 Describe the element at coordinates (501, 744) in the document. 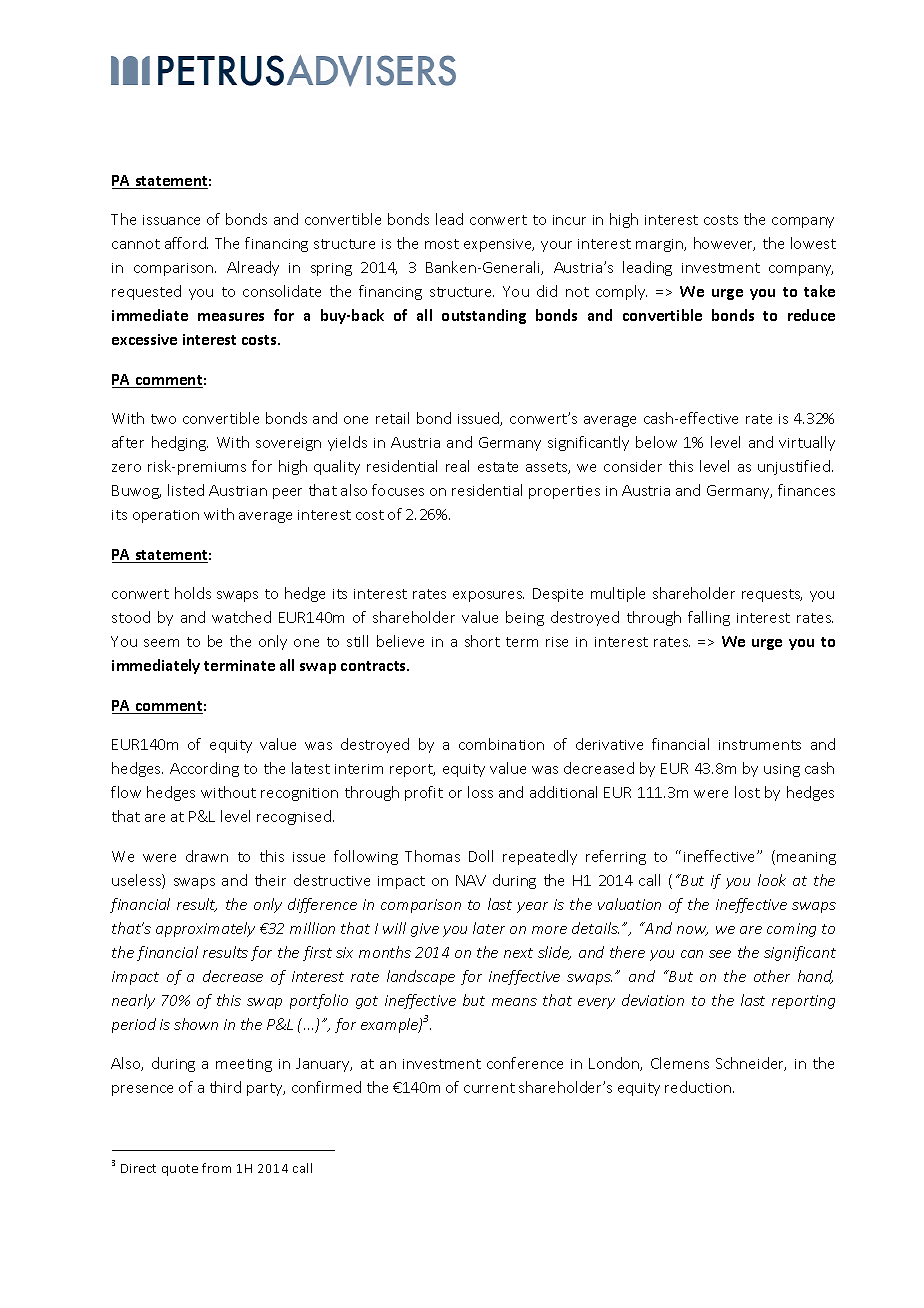

I see `combination` at that location.
